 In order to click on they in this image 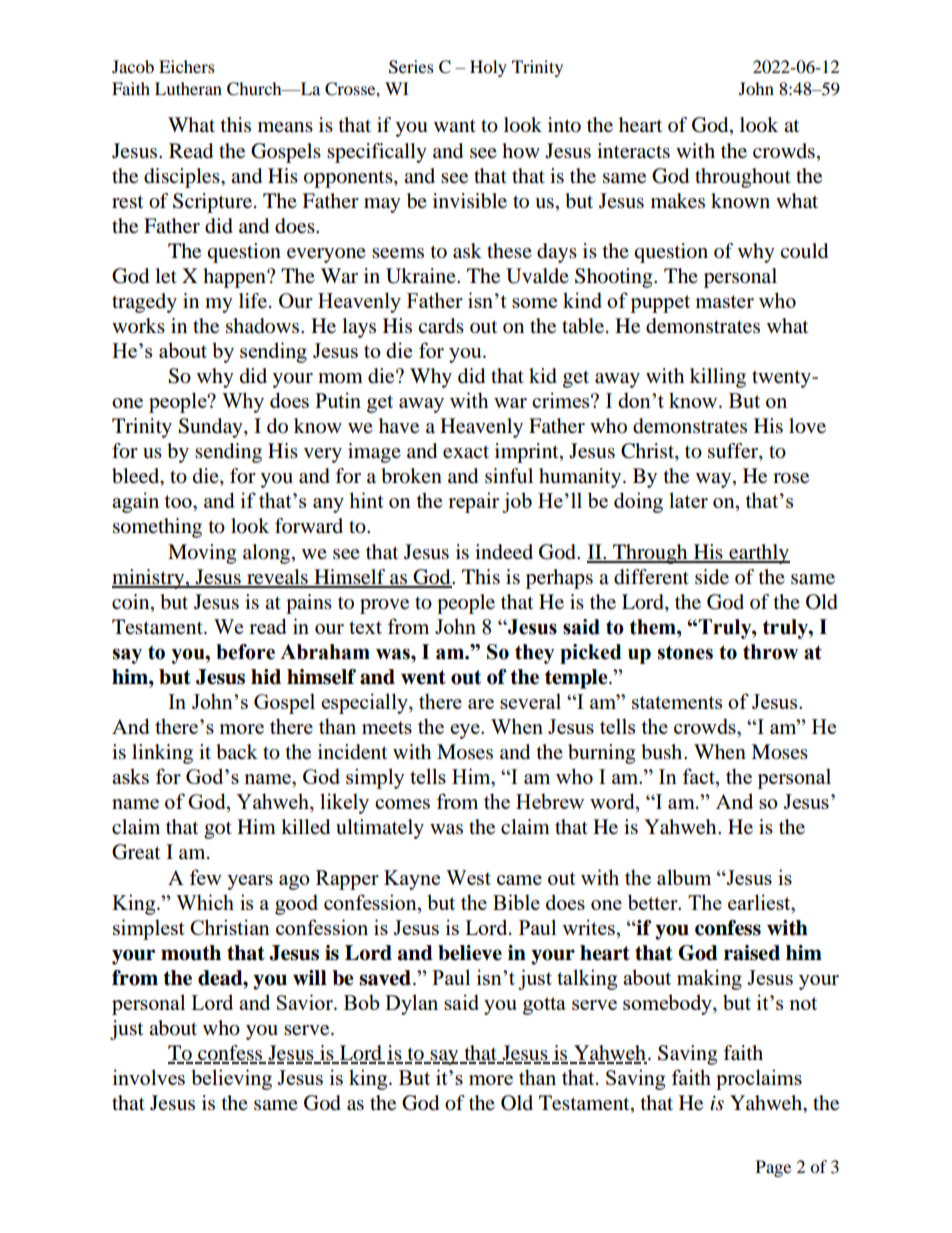, I will do `click(535, 654)`.
